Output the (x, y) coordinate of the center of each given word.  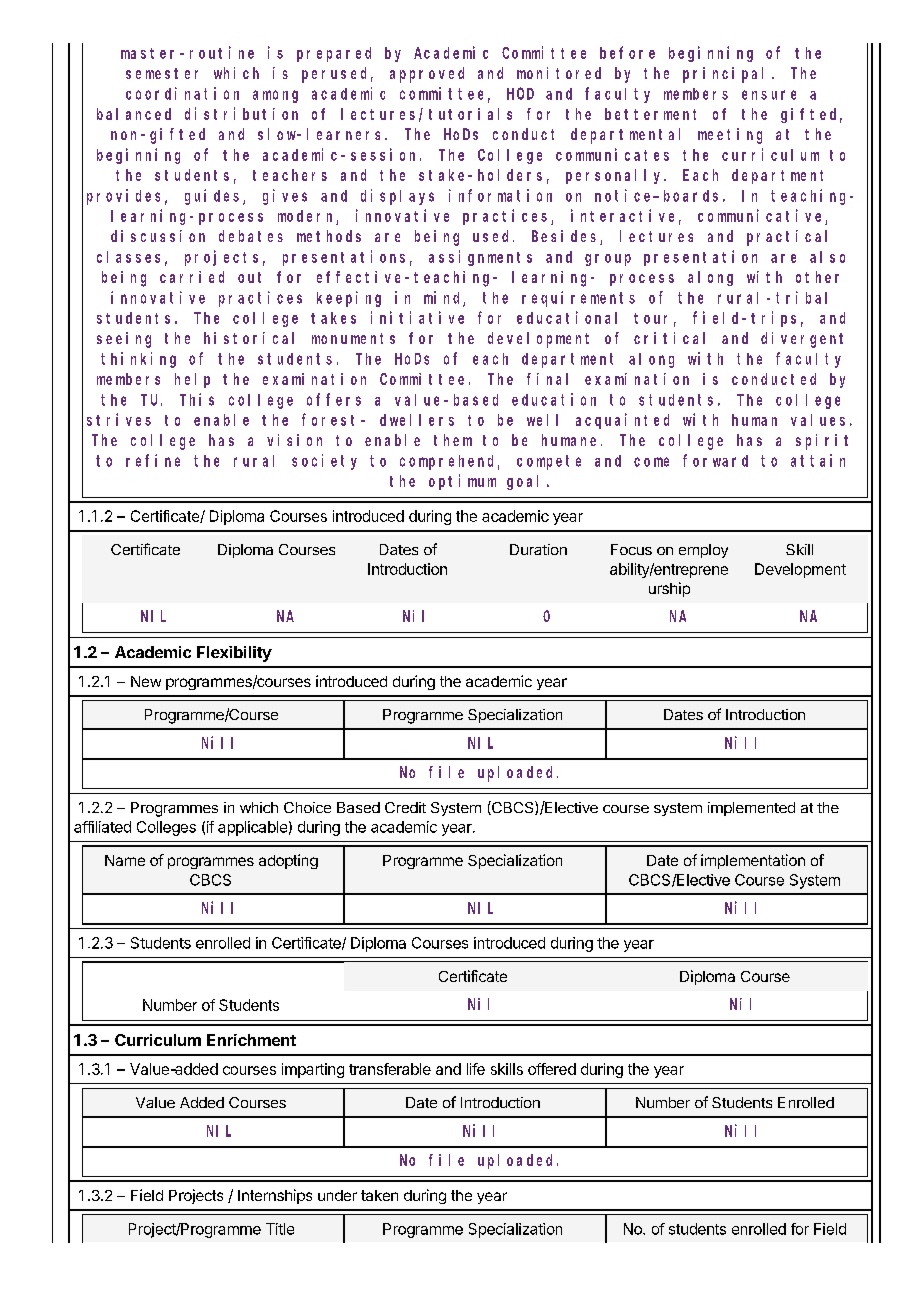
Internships (275, 1196)
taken (379, 1195)
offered (552, 1069)
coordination (182, 93)
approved (427, 75)
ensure (769, 95)
